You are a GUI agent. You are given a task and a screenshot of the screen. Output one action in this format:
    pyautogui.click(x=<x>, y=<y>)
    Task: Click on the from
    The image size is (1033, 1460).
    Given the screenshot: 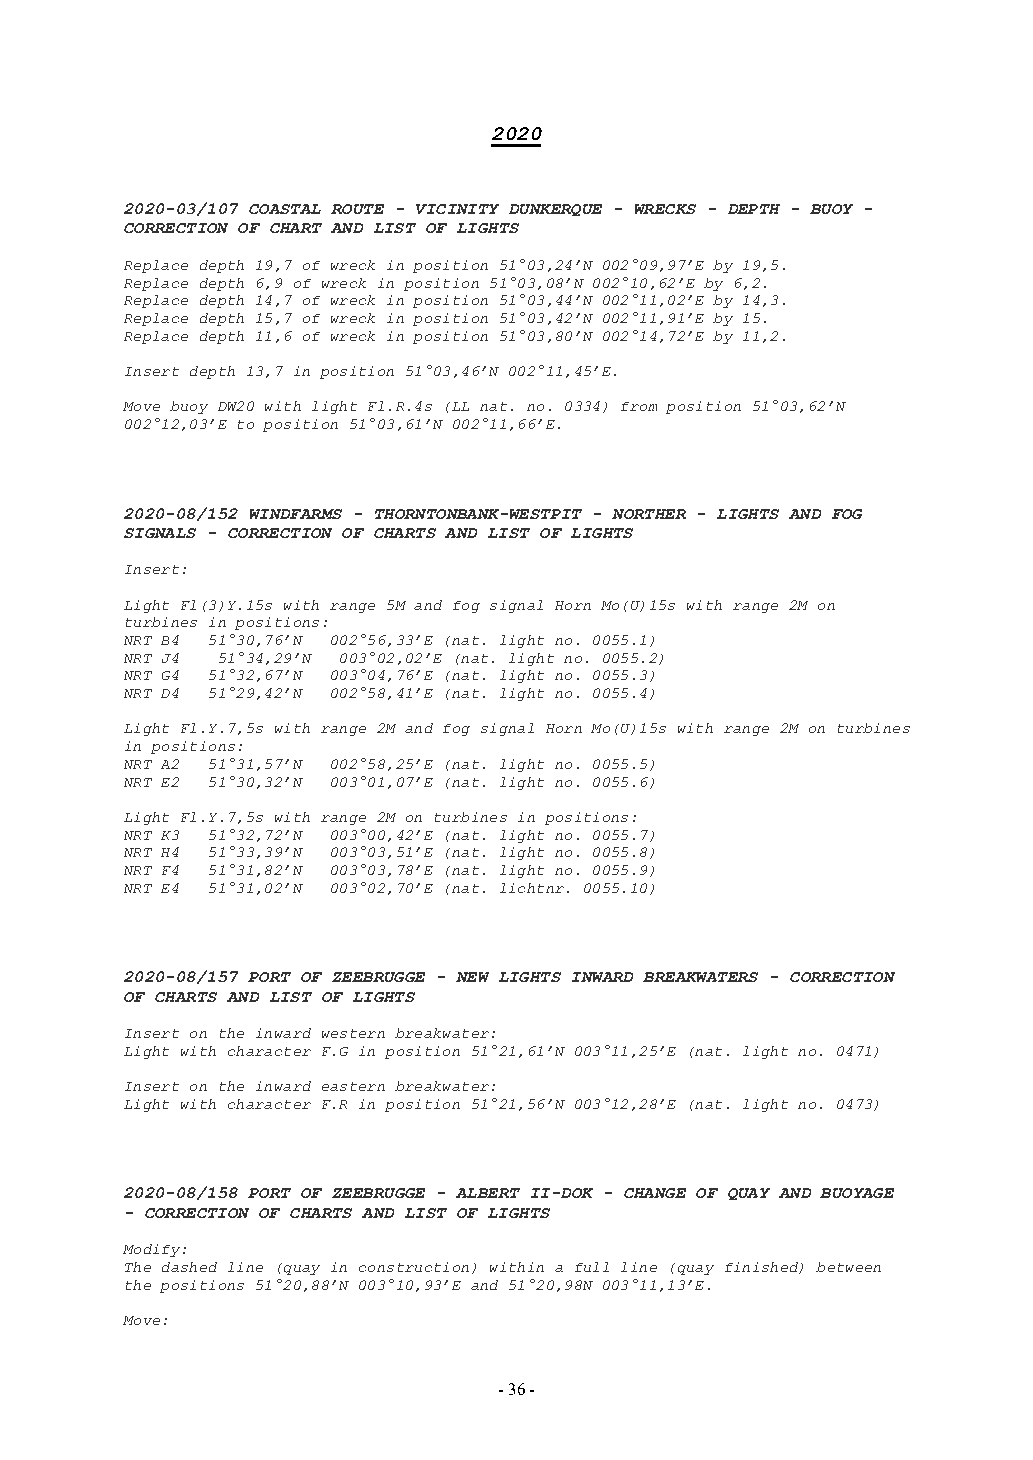 What is the action you would take?
    pyautogui.click(x=639, y=406)
